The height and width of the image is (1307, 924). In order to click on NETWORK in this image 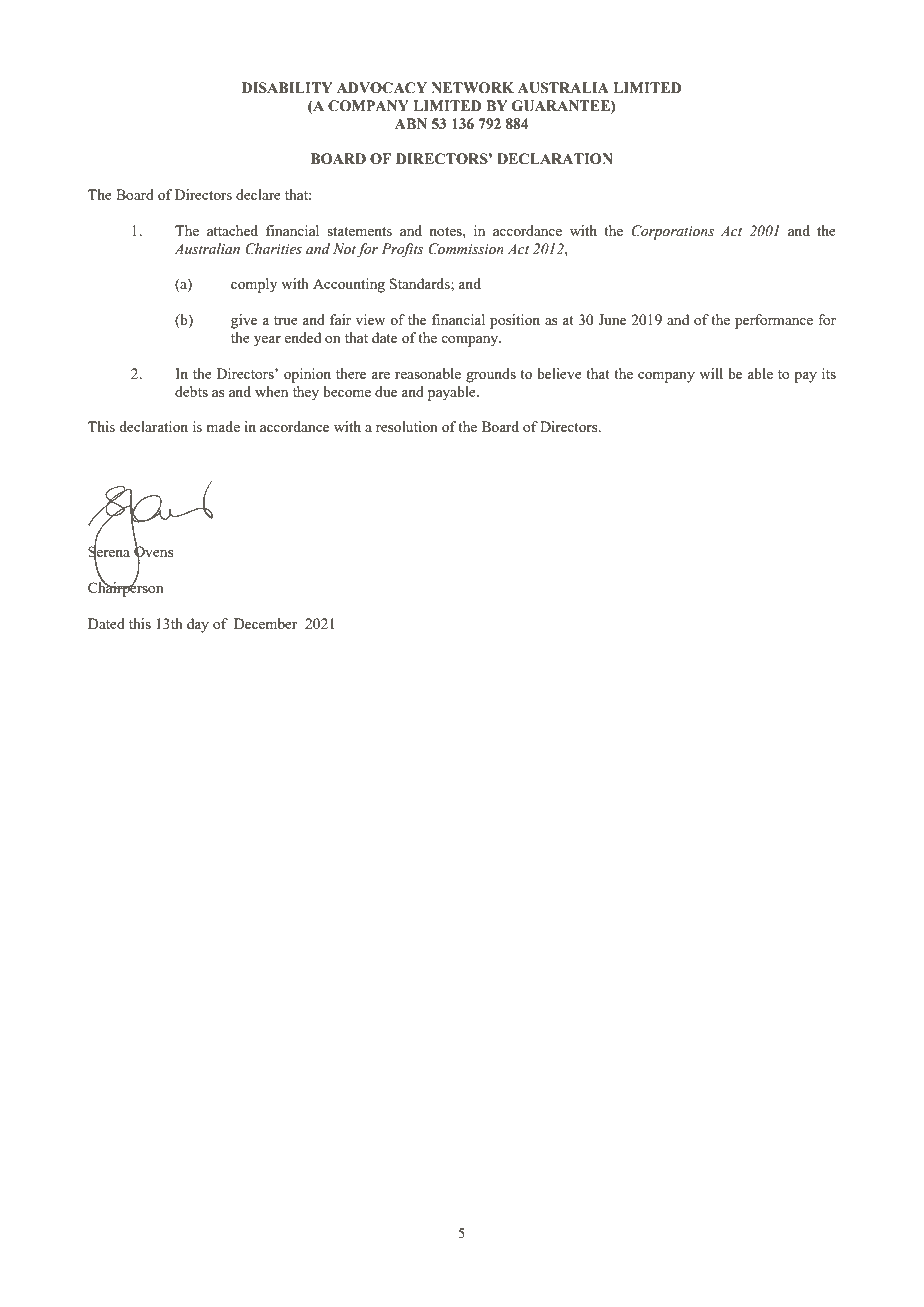, I will do `click(472, 88)`.
